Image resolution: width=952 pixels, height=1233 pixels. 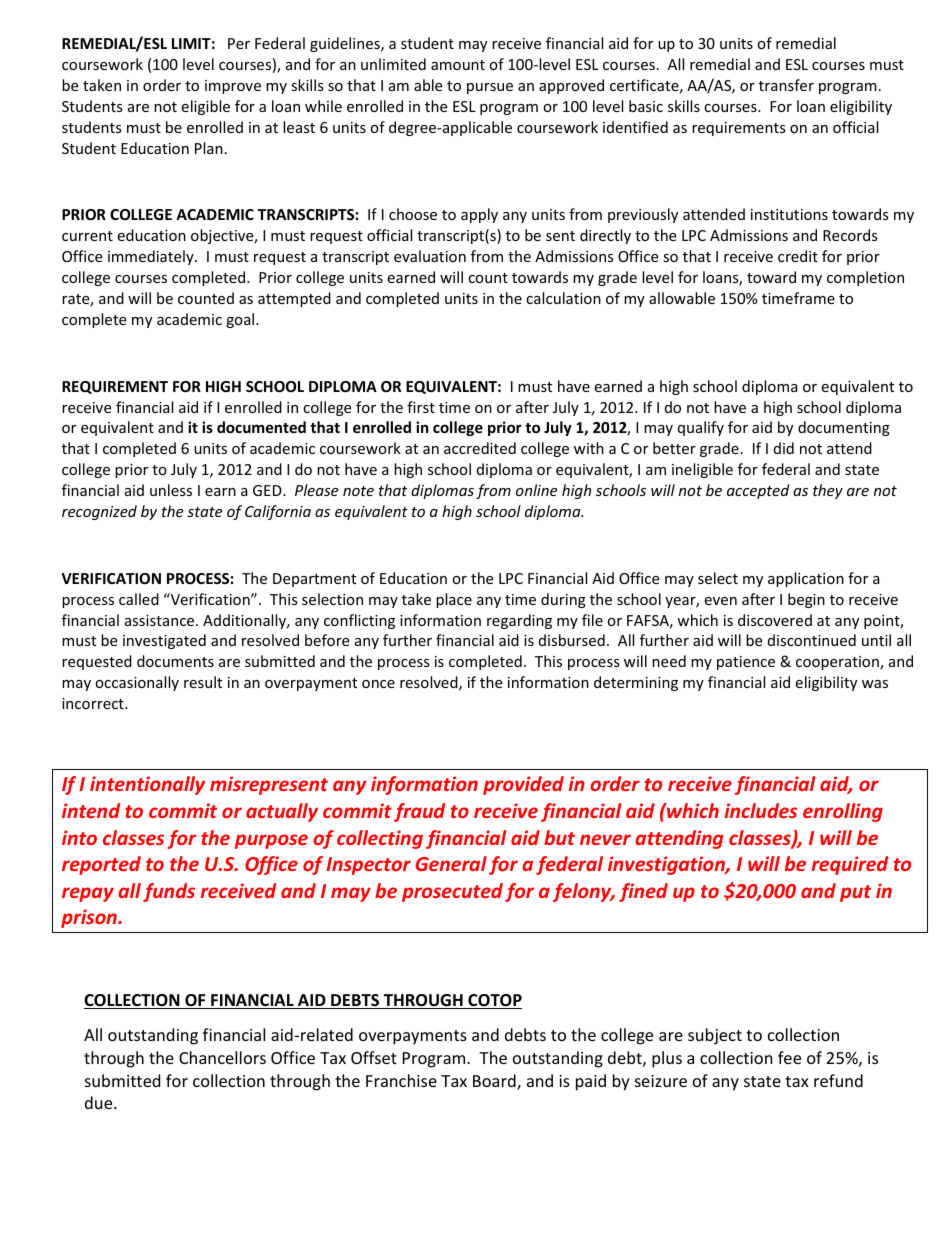 I want to click on transfer, so click(x=786, y=85).
